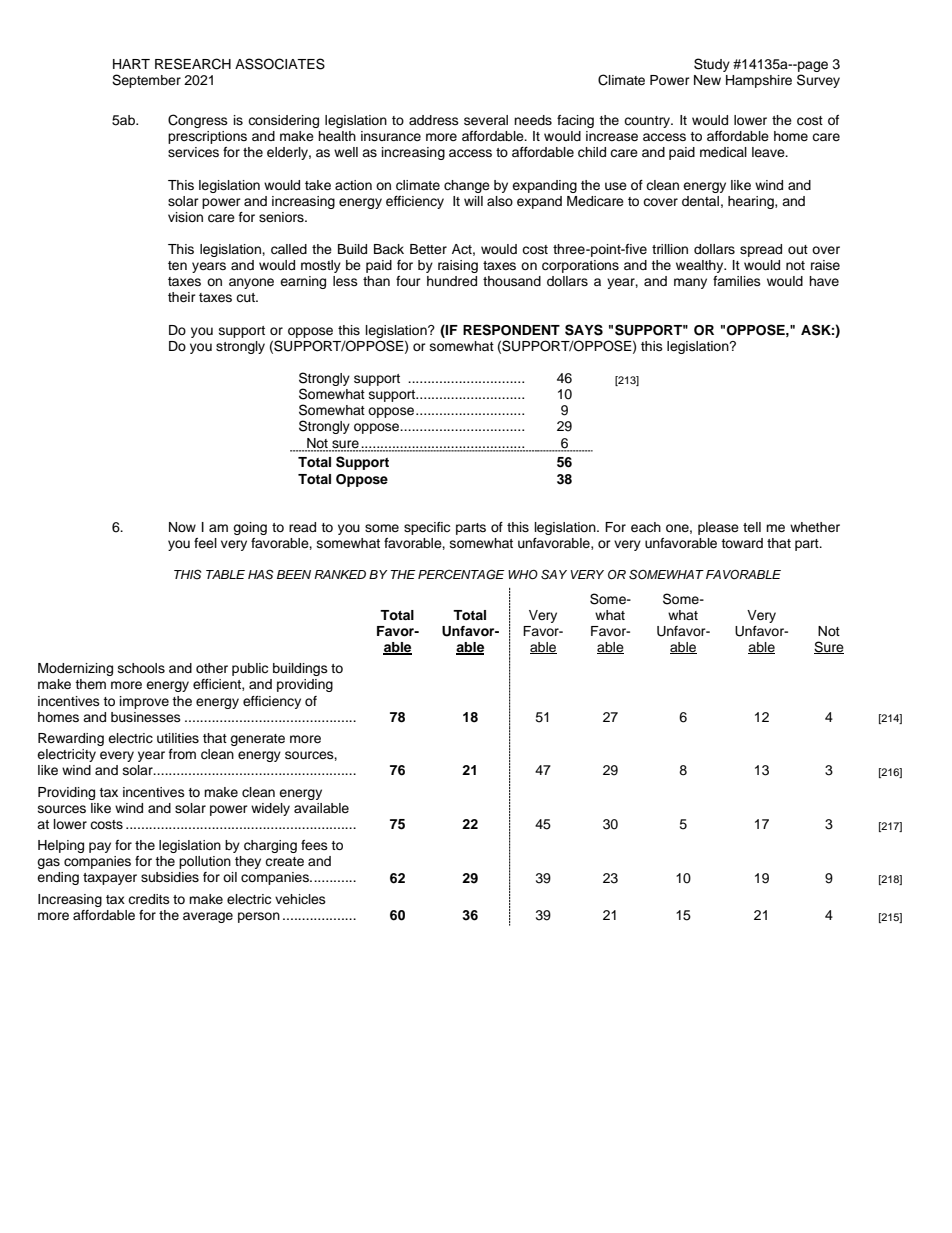  Describe the element at coordinates (182, 527) in the image. I see `Now` at that location.
